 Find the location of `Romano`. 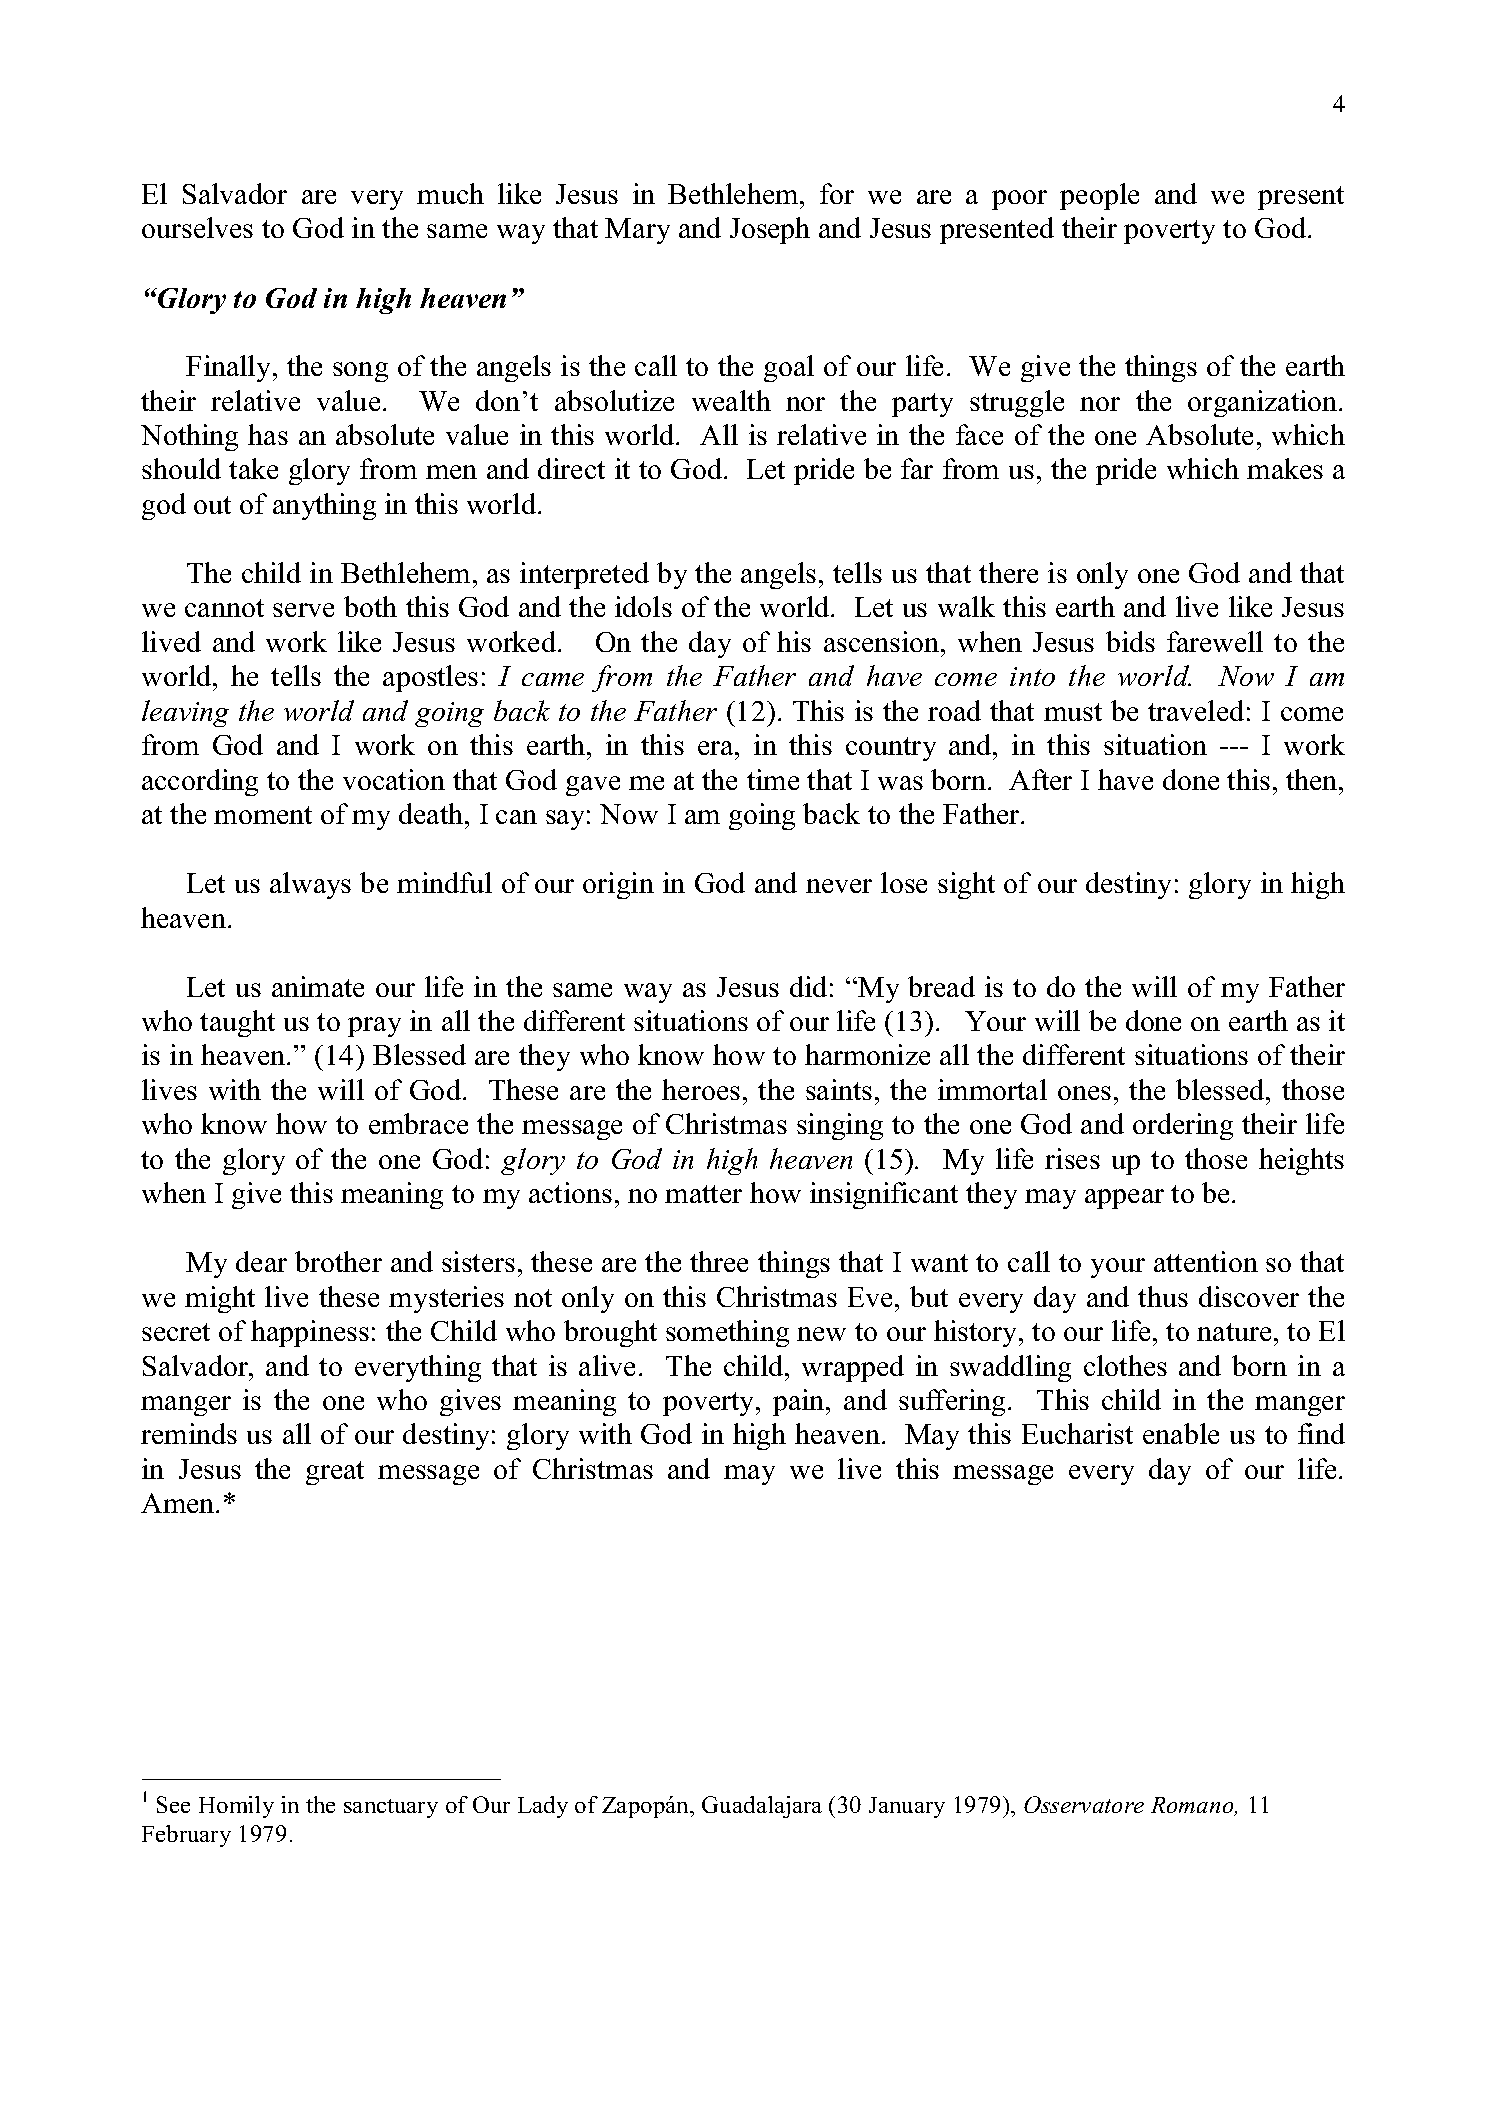

Romano is located at coordinates (1193, 1806).
